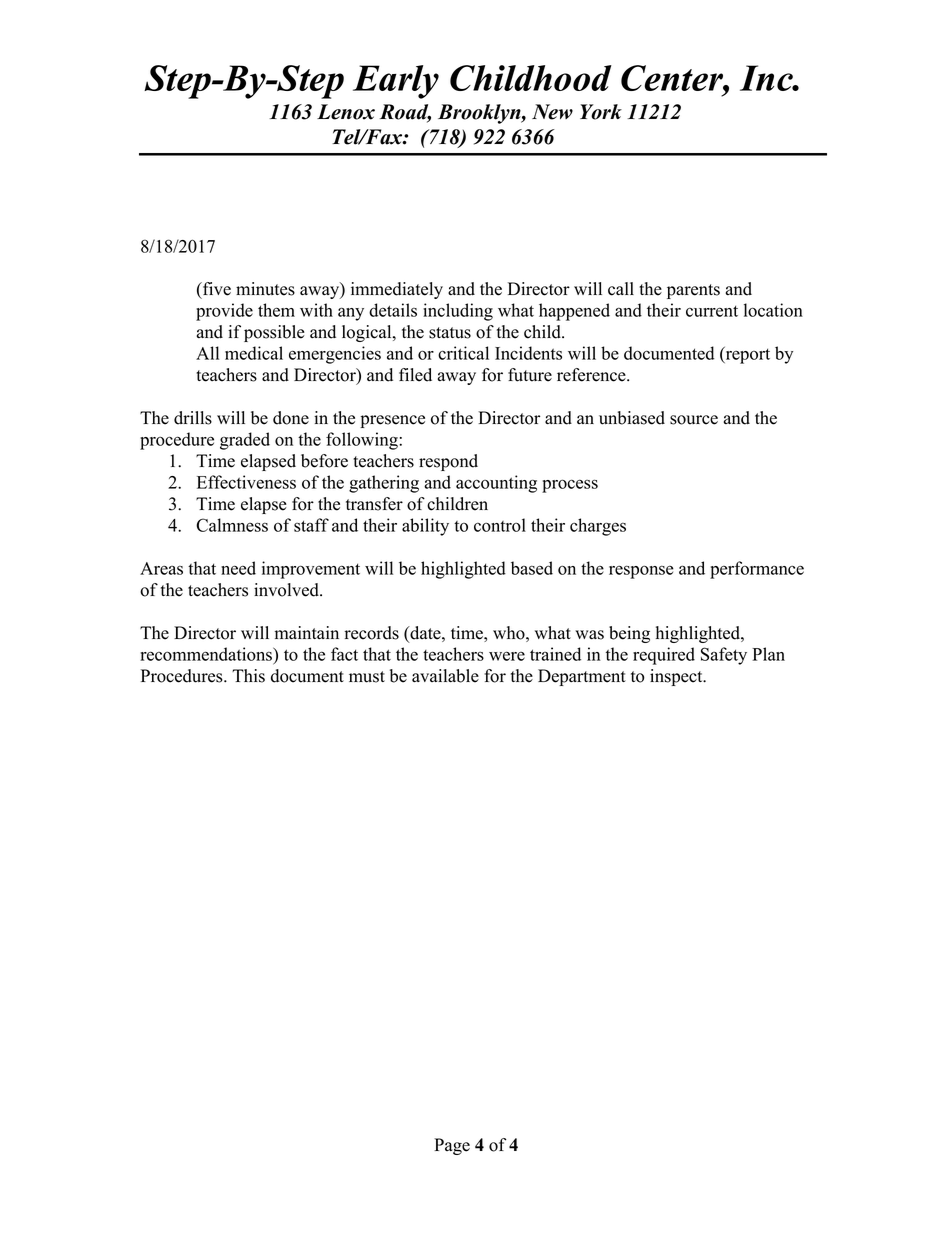 The width and height of the document is (952, 1233). Describe the element at coordinates (396, 82) in the document. I see `Early` at that location.
